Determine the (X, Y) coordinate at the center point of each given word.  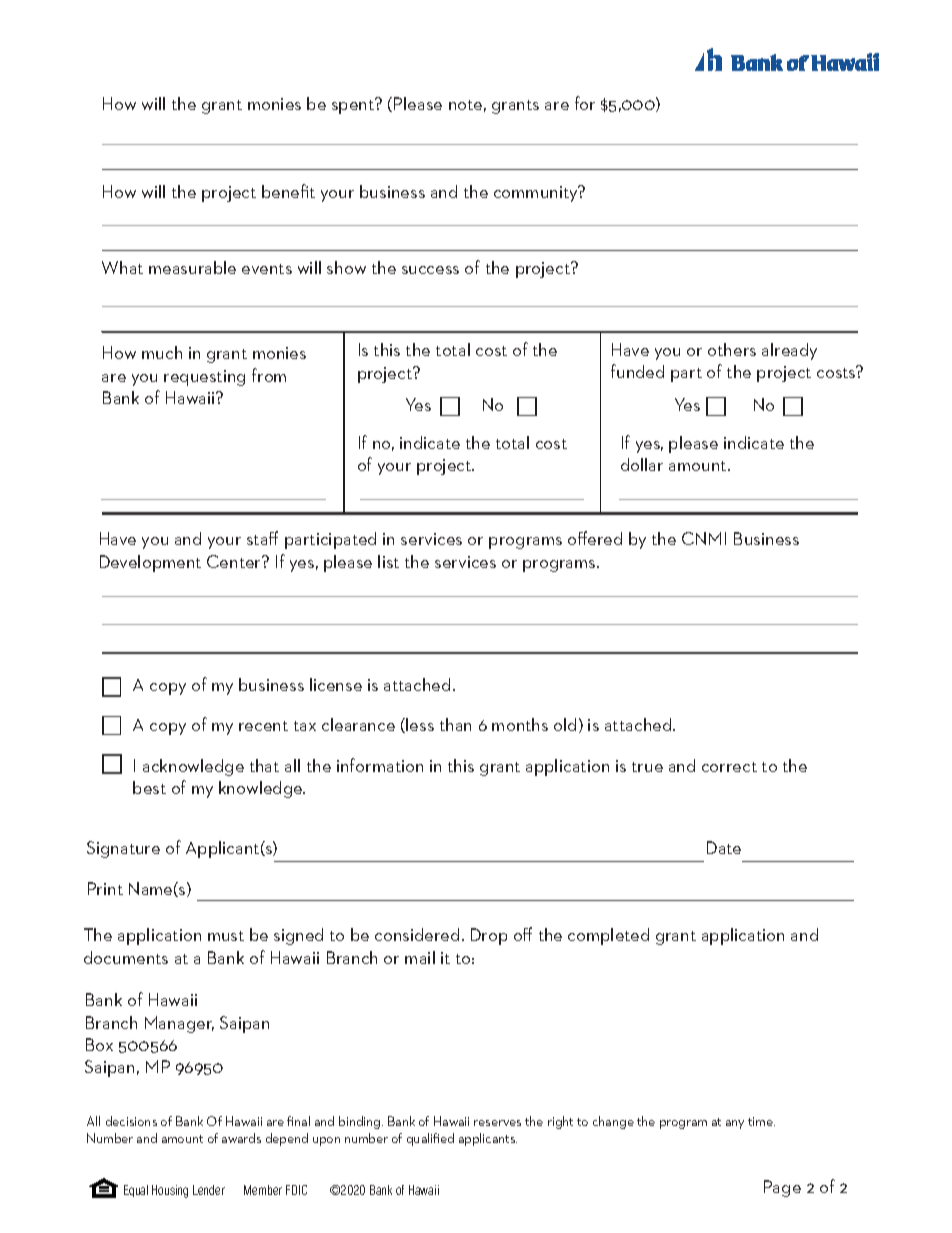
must (226, 936)
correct (729, 767)
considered (417, 934)
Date (724, 847)
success (430, 270)
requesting (204, 378)
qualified (430, 1139)
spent (354, 106)
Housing (170, 1191)
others (732, 349)
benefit (288, 191)
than (455, 724)
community (537, 193)
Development (150, 563)
